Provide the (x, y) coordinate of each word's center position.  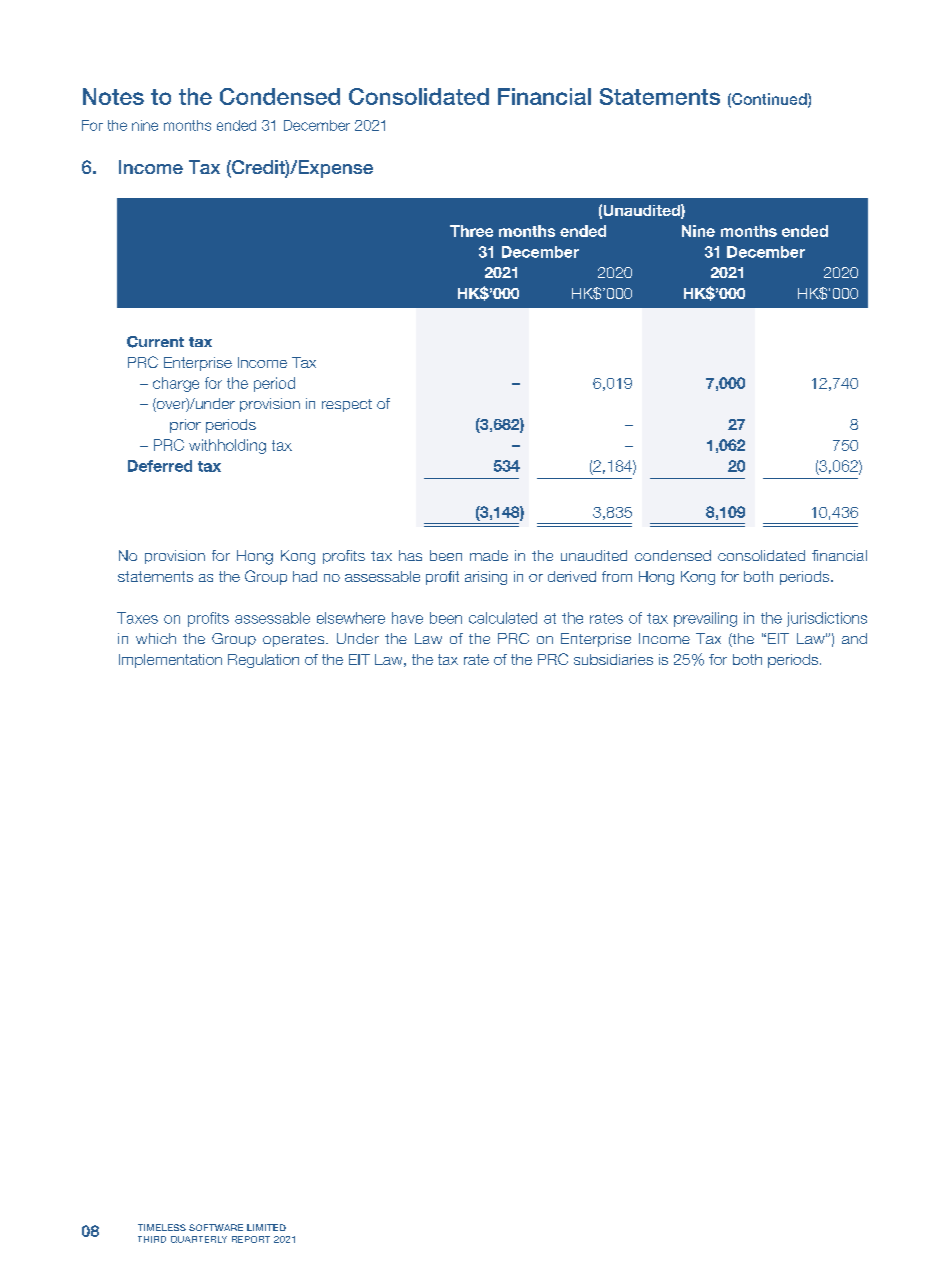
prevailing (705, 619)
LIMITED (266, 1227)
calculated (503, 618)
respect (347, 405)
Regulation (263, 661)
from (617, 576)
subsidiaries (613, 659)
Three (471, 231)
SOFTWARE (216, 1227)
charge (176, 384)
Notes (113, 96)
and (854, 638)
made (489, 555)
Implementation (170, 661)
